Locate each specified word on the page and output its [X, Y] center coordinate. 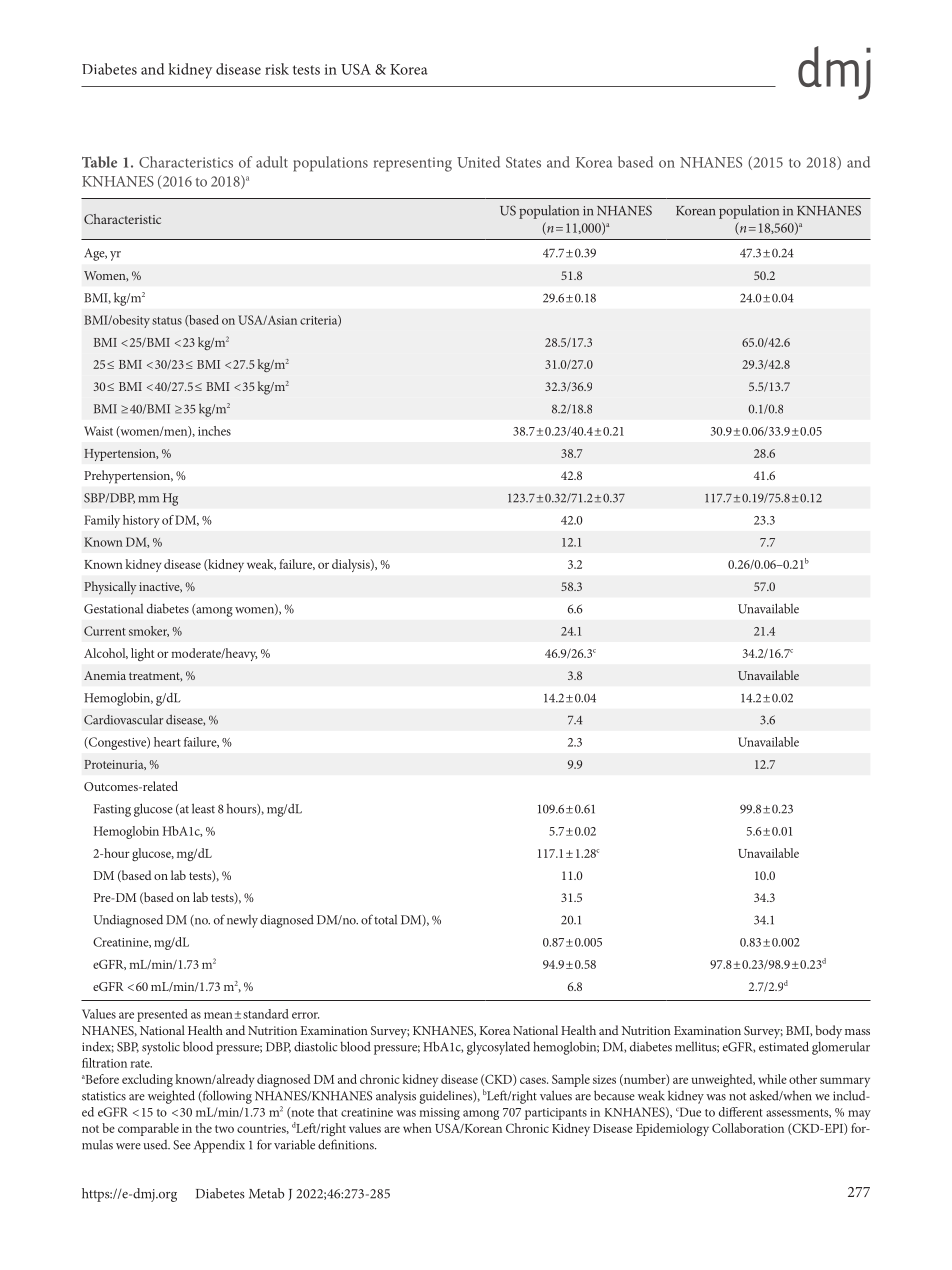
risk [277, 69]
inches [214, 431]
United [478, 162]
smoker [149, 631]
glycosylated [498, 1048]
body [829, 1032]
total [385, 920]
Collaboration [748, 1128]
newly [242, 921]
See [182, 1145]
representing [412, 164]
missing [439, 1114]
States [523, 162]
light [142, 654]
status [167, 321]
